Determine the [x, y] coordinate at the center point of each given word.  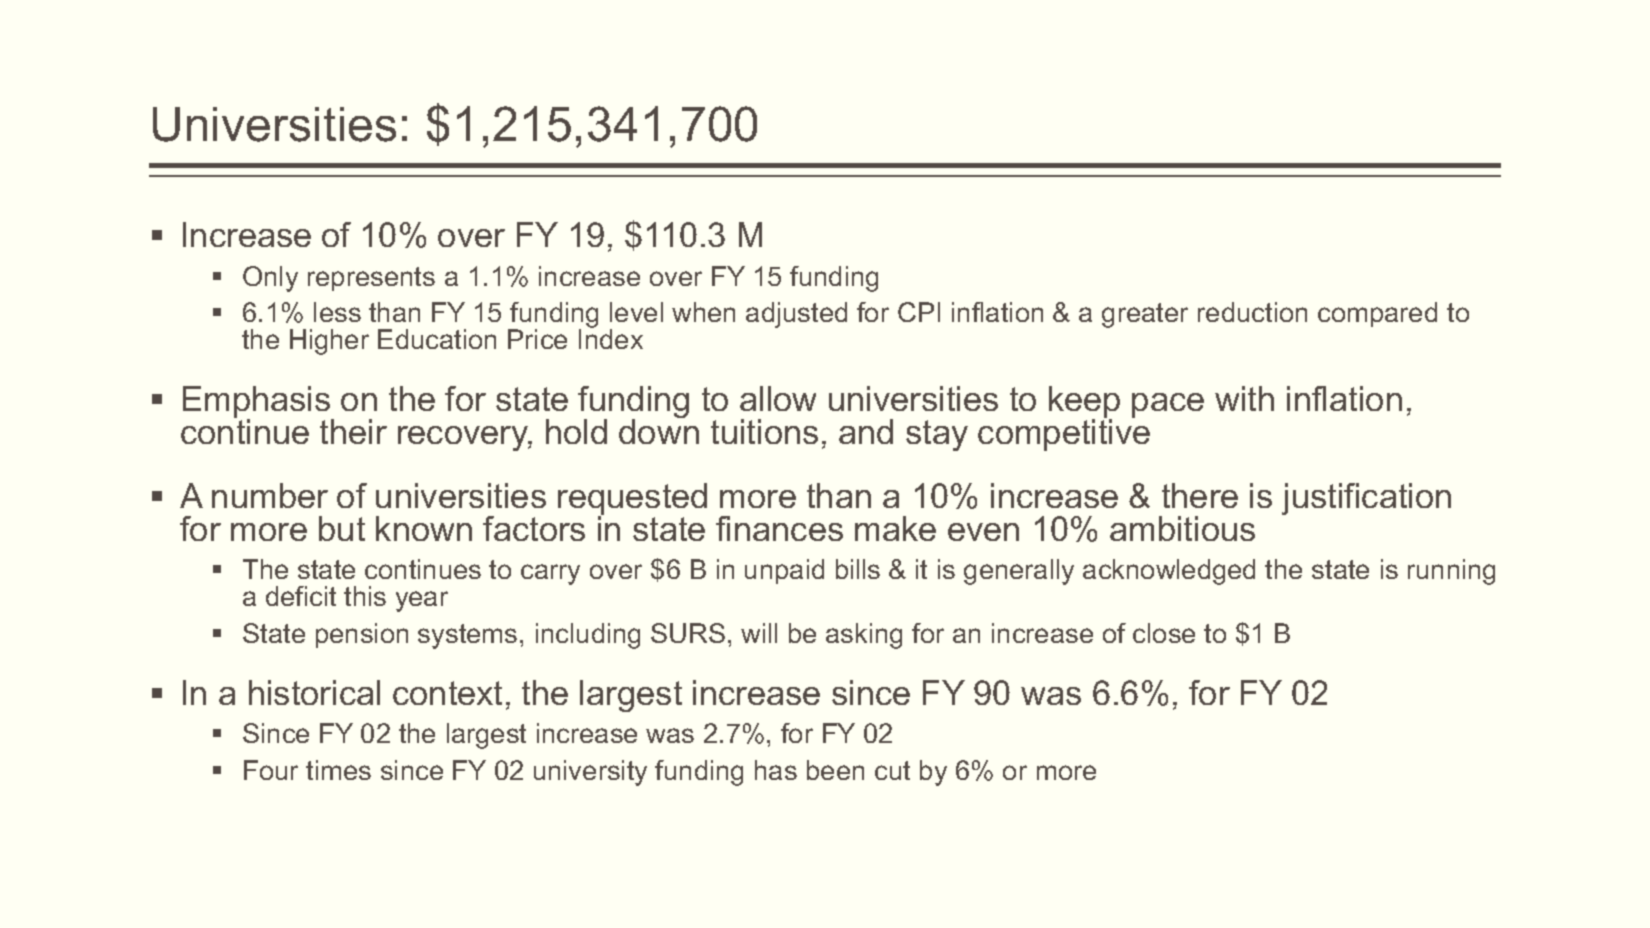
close [1164, 633]
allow [778, 398]
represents [371, 279]
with [1244, 398]
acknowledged [1169, 572]
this [365, 596]
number [270, 495]
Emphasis [258, 403]
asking [864, 636]
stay [937, 435]
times [338, 770]
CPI [919, 312]
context [447, 693]
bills [858, 569]
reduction [1252, 312]
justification [1366, 499]
